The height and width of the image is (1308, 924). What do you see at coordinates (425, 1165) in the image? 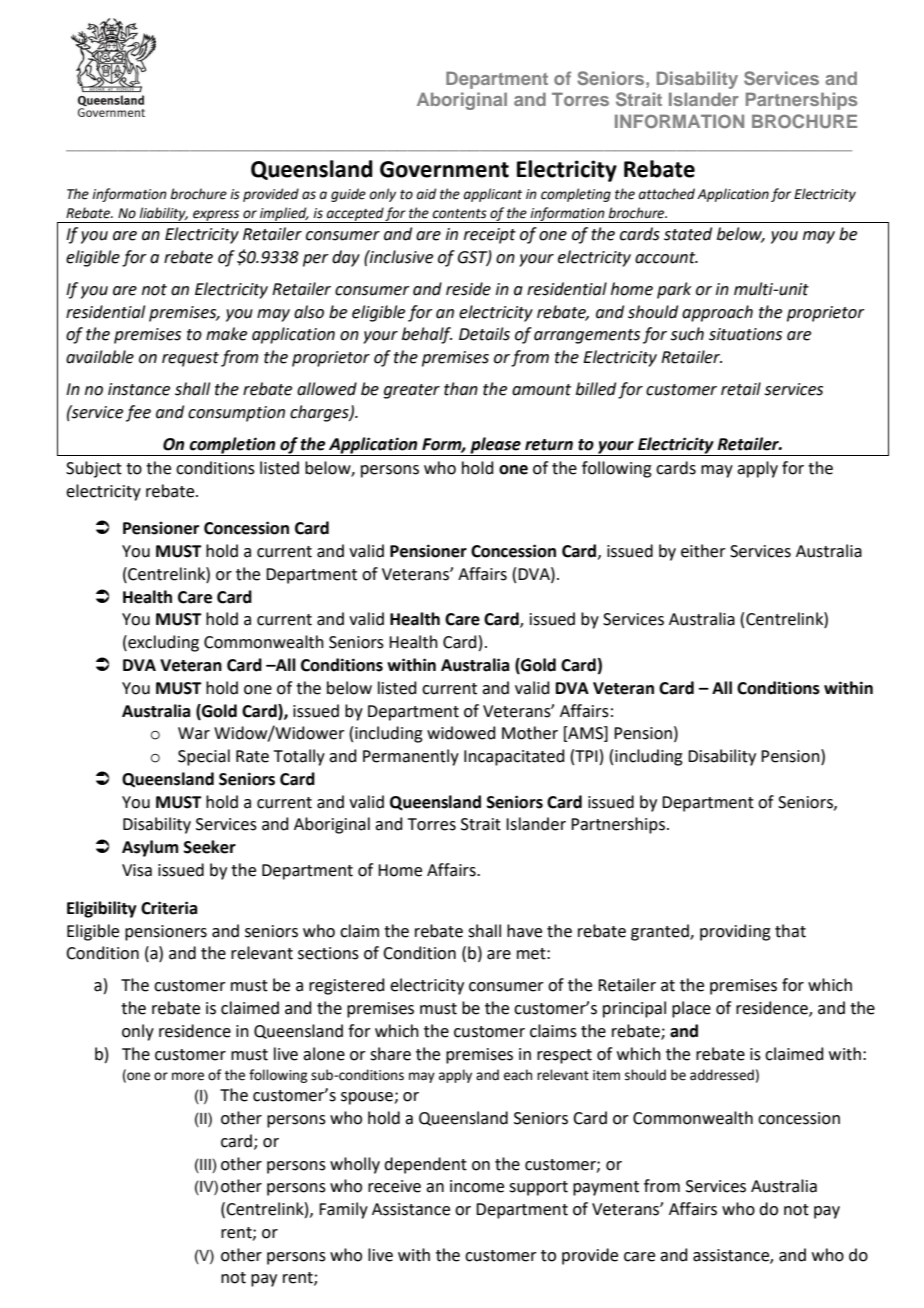
I see `dependent` at bounding box center [425, 1165].
